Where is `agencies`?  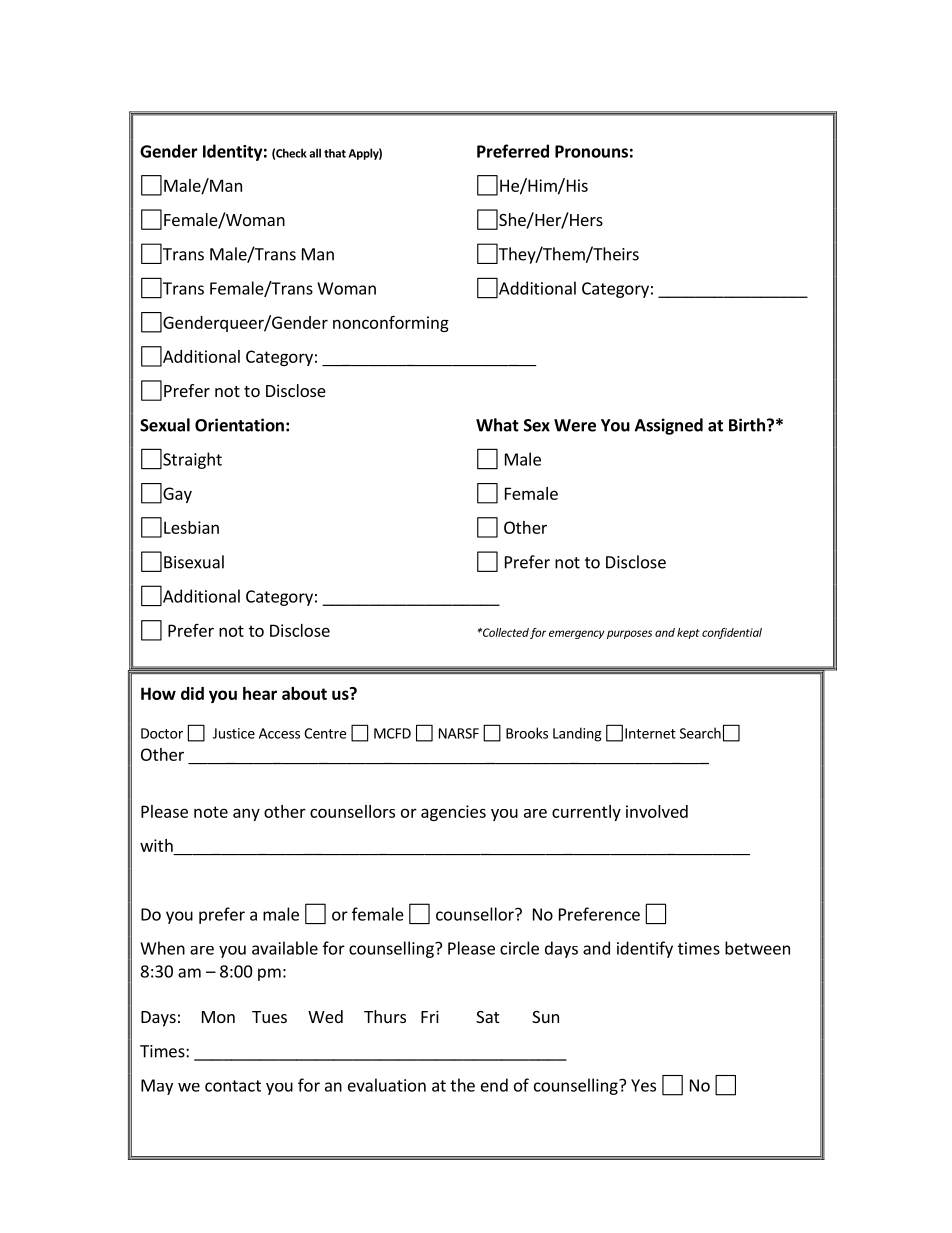 agencies is located at coordinates (453, 813).
